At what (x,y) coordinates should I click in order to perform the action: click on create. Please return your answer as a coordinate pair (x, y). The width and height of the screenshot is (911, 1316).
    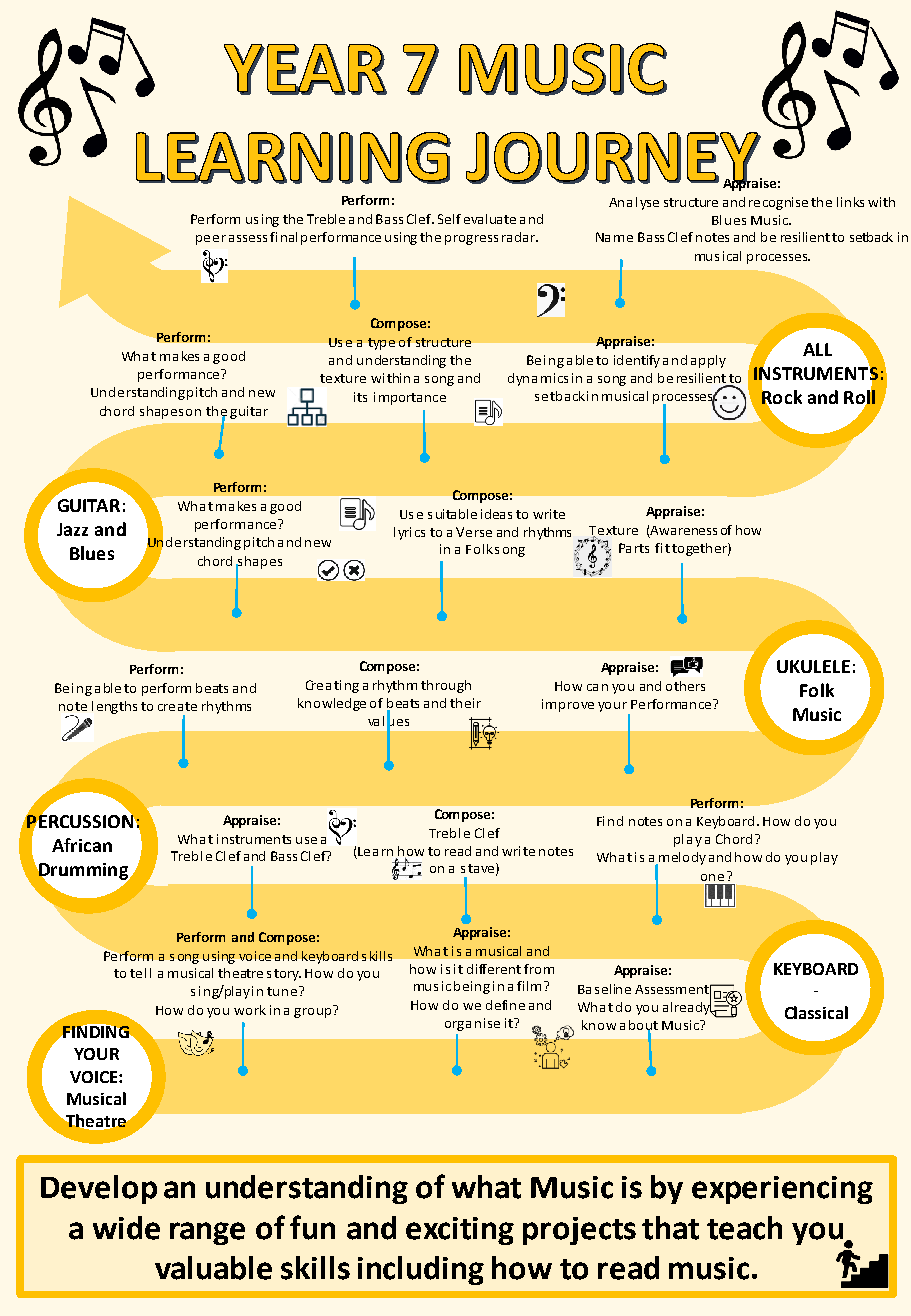
    Looking at the image, I should click on (177, 706).
